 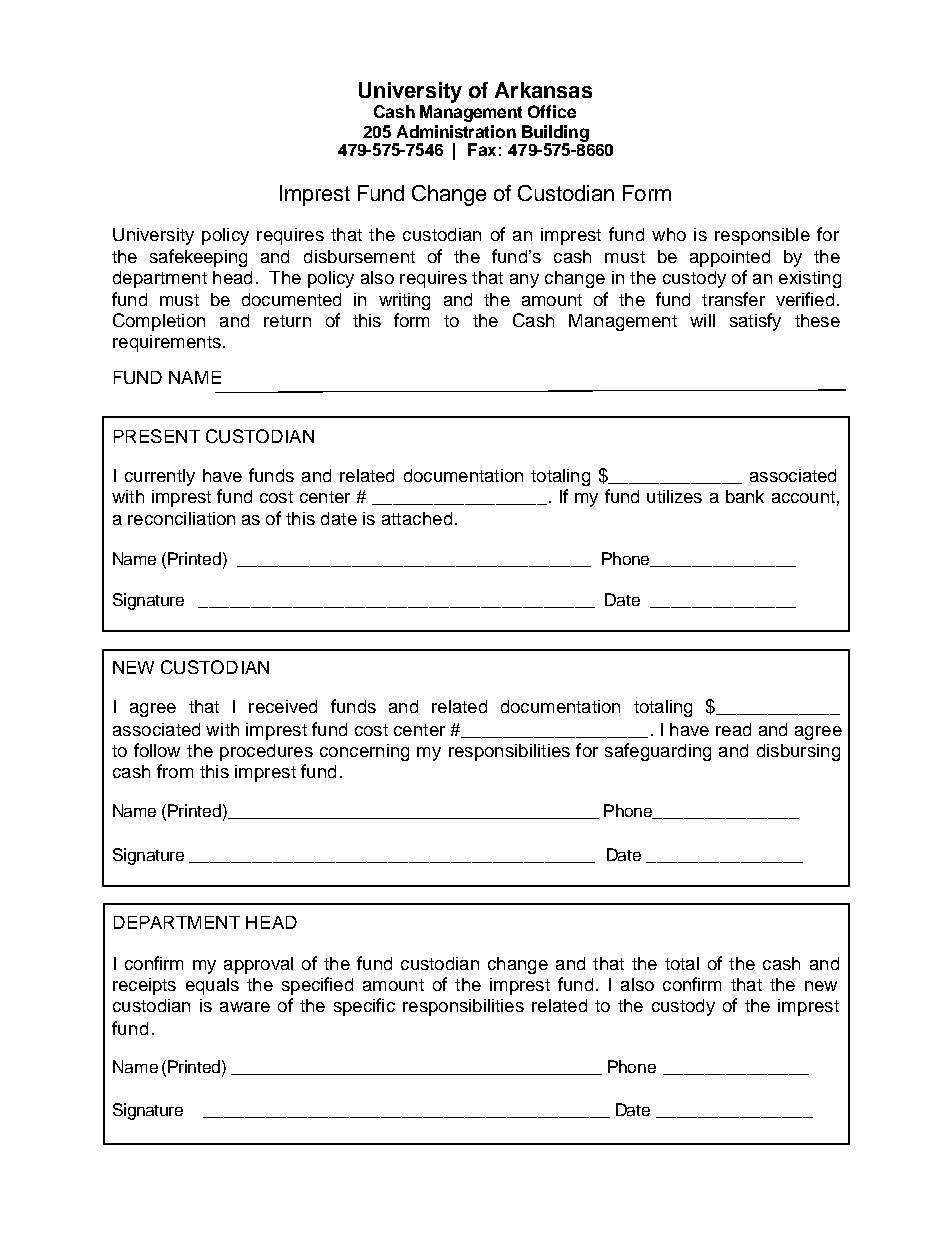 I want to click on equals, so click(x=212, y=986).
